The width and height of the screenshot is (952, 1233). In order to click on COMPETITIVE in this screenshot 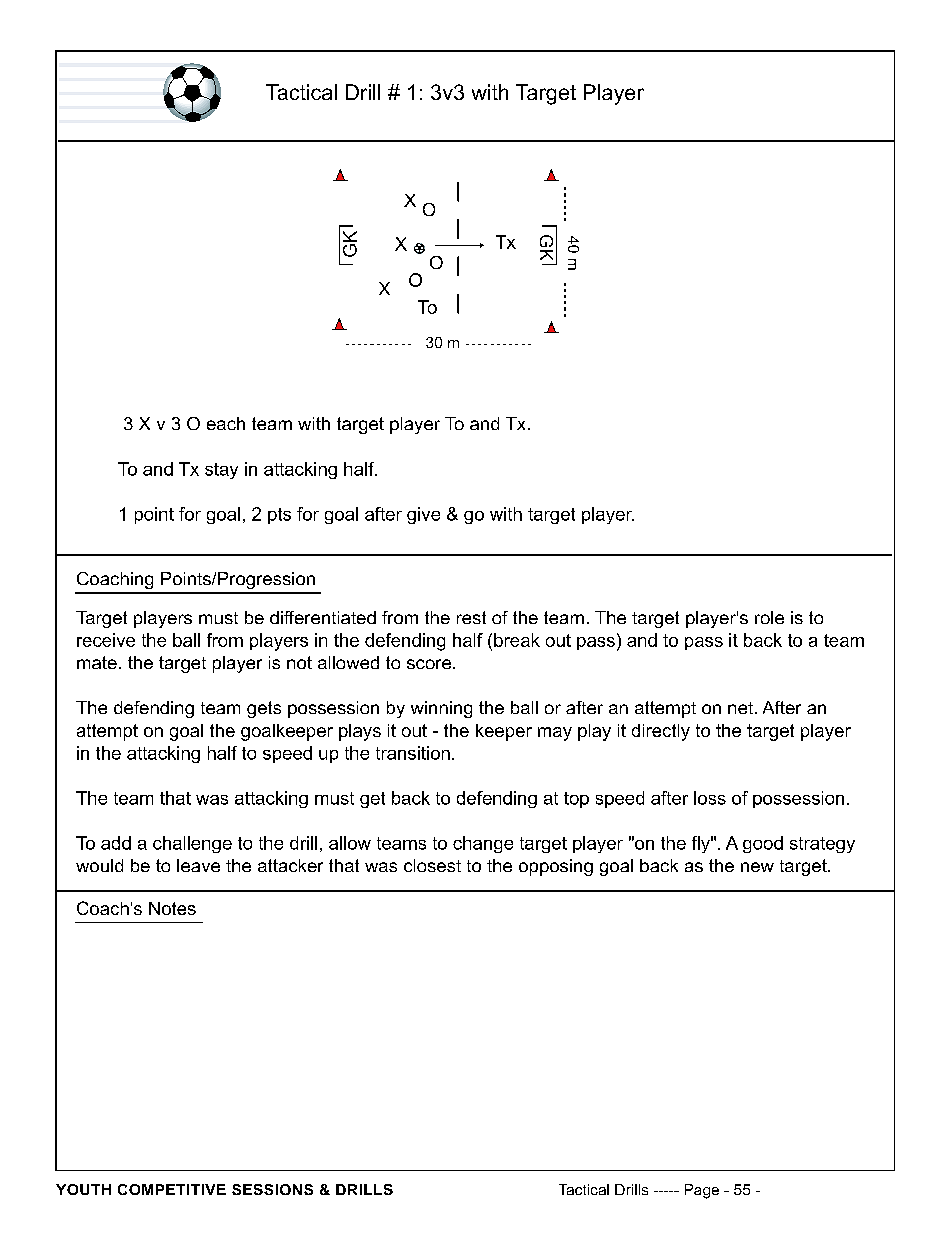, I will do `click(172, 1189)`.
